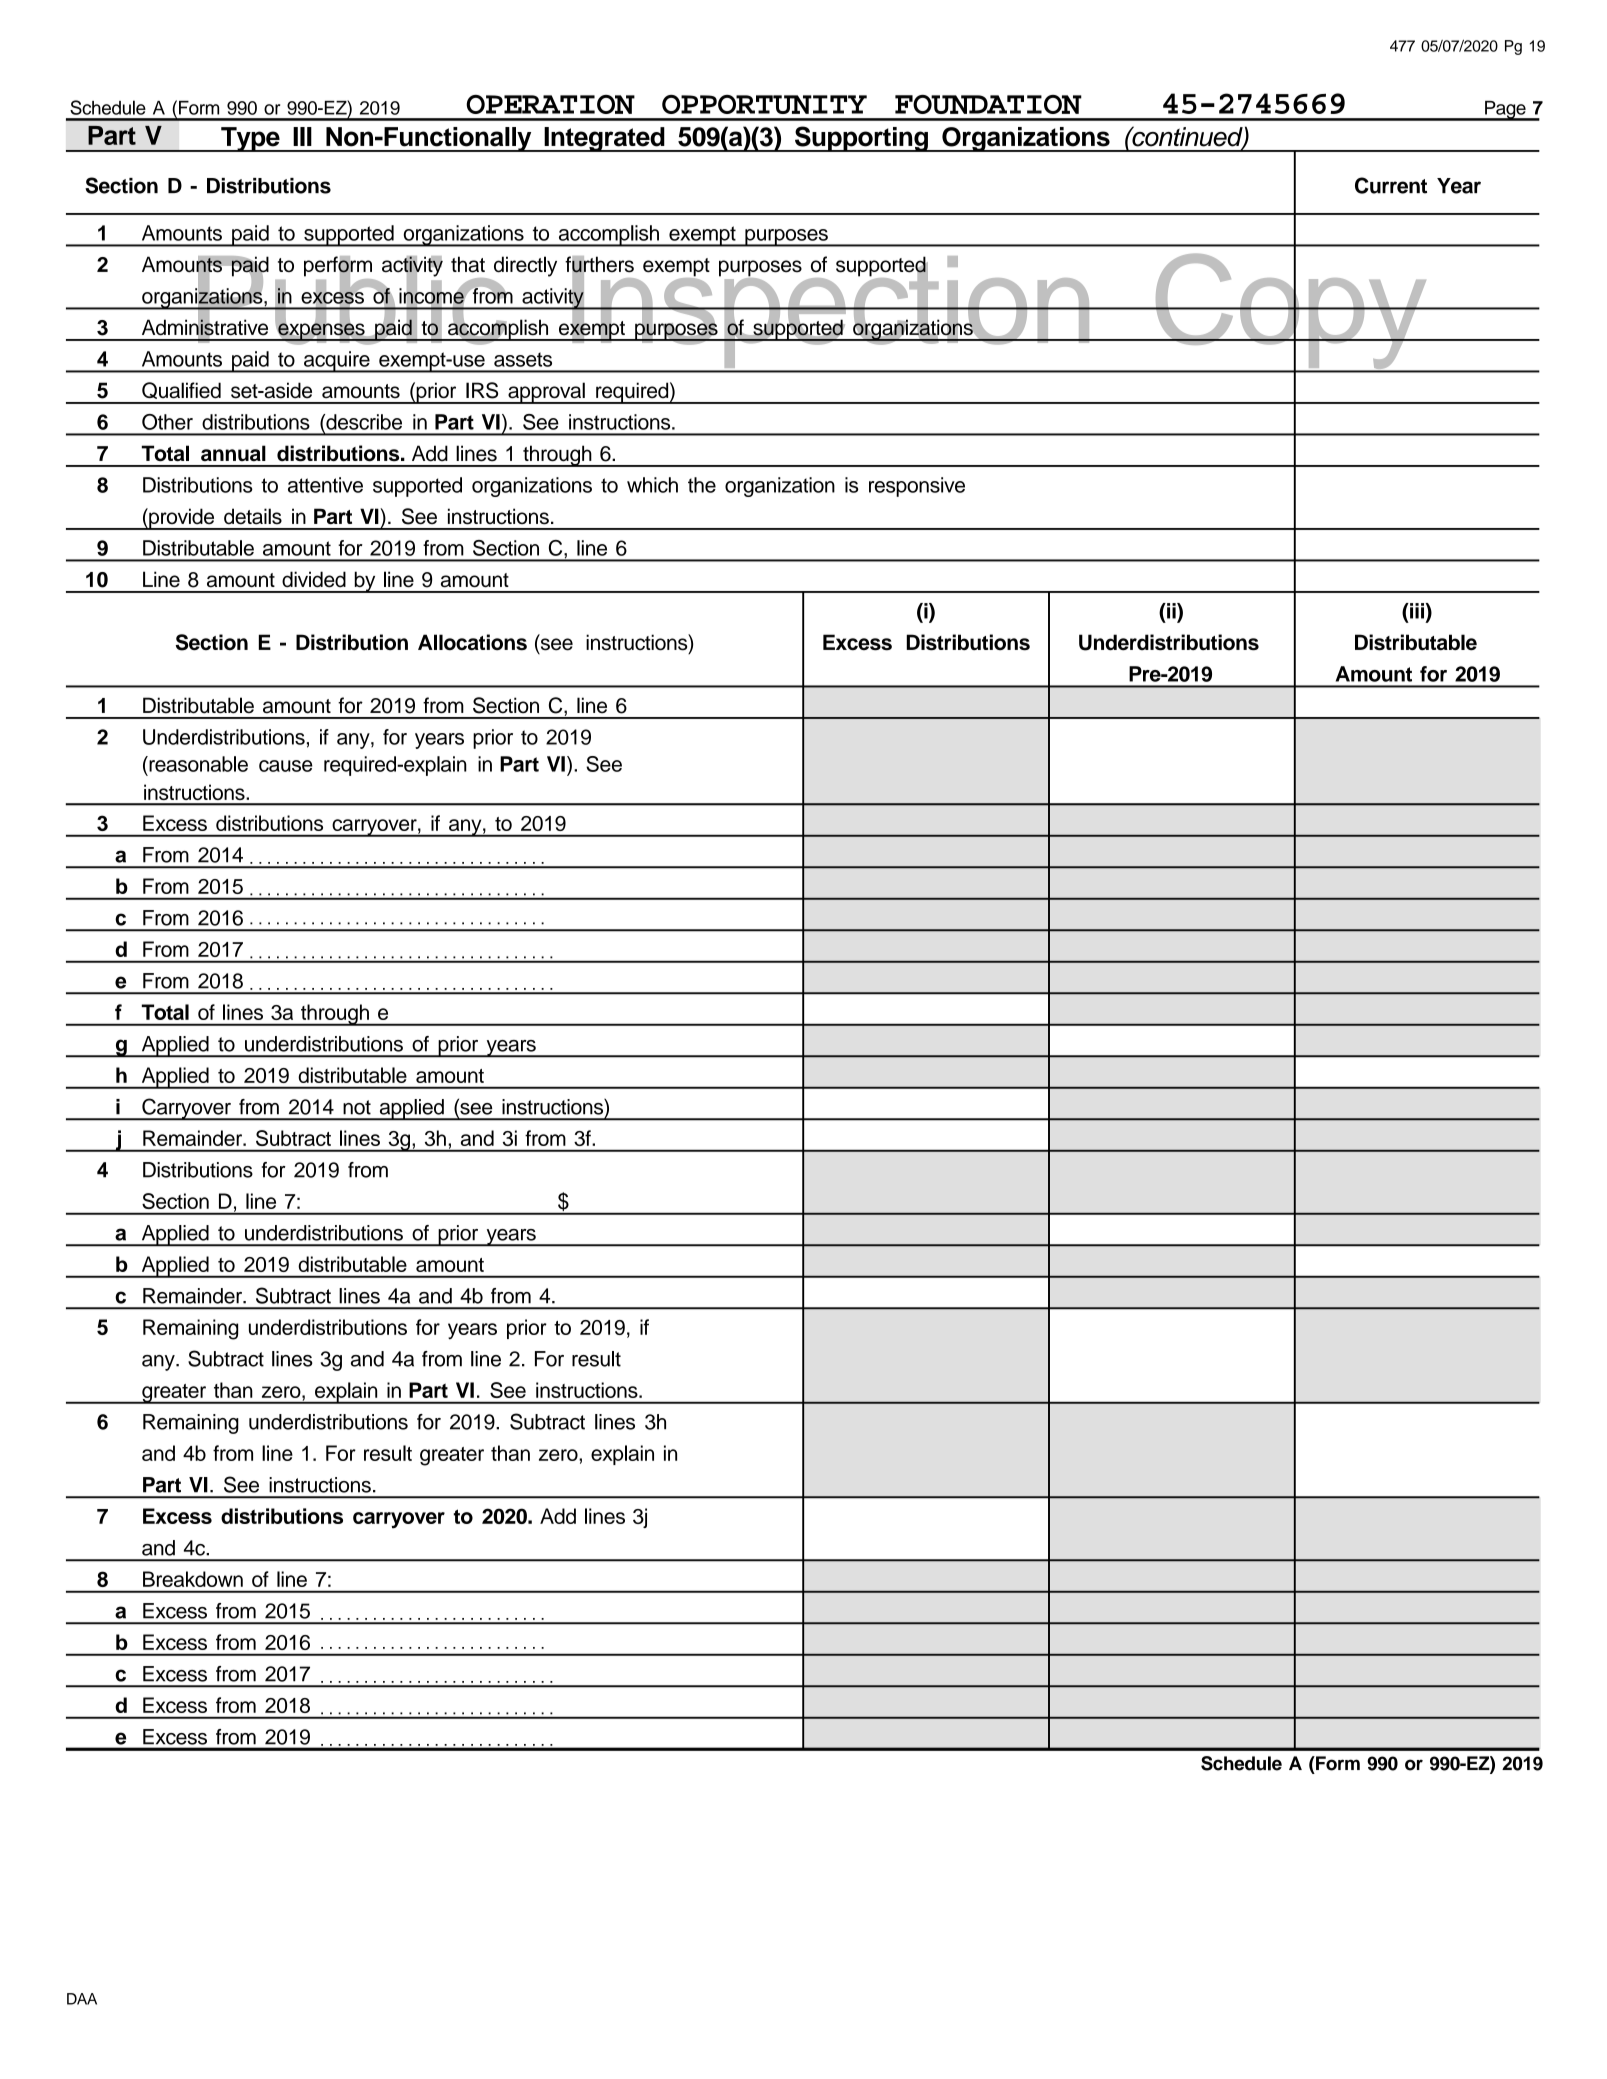 The height and width of the screenshot is (2079, 1607). Describe the element at coordinates (917, 487) in the screenshot. I see `responsive` at that location.
